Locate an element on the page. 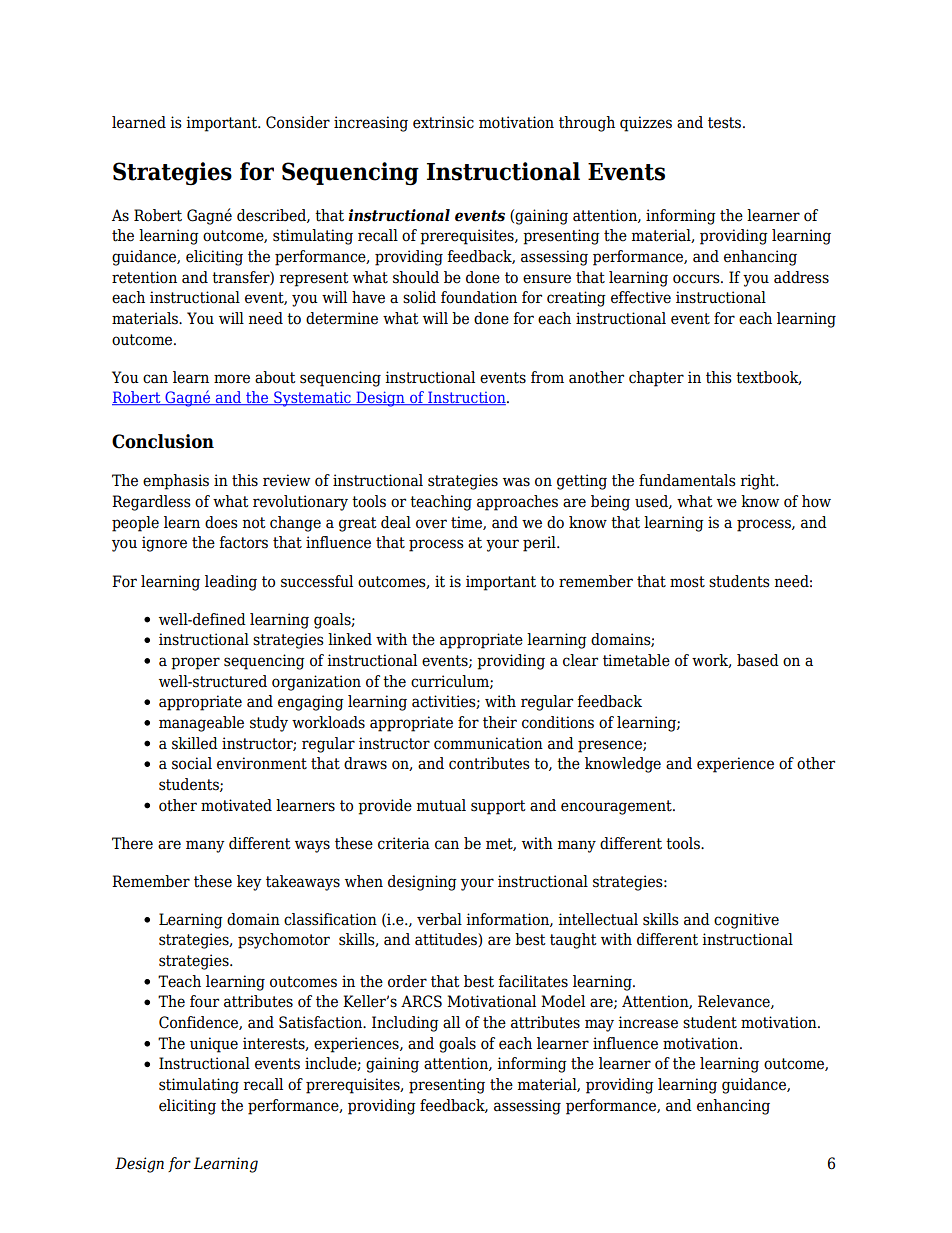 The image size is (952, 1233). most is located at coordinates (687, 582).
